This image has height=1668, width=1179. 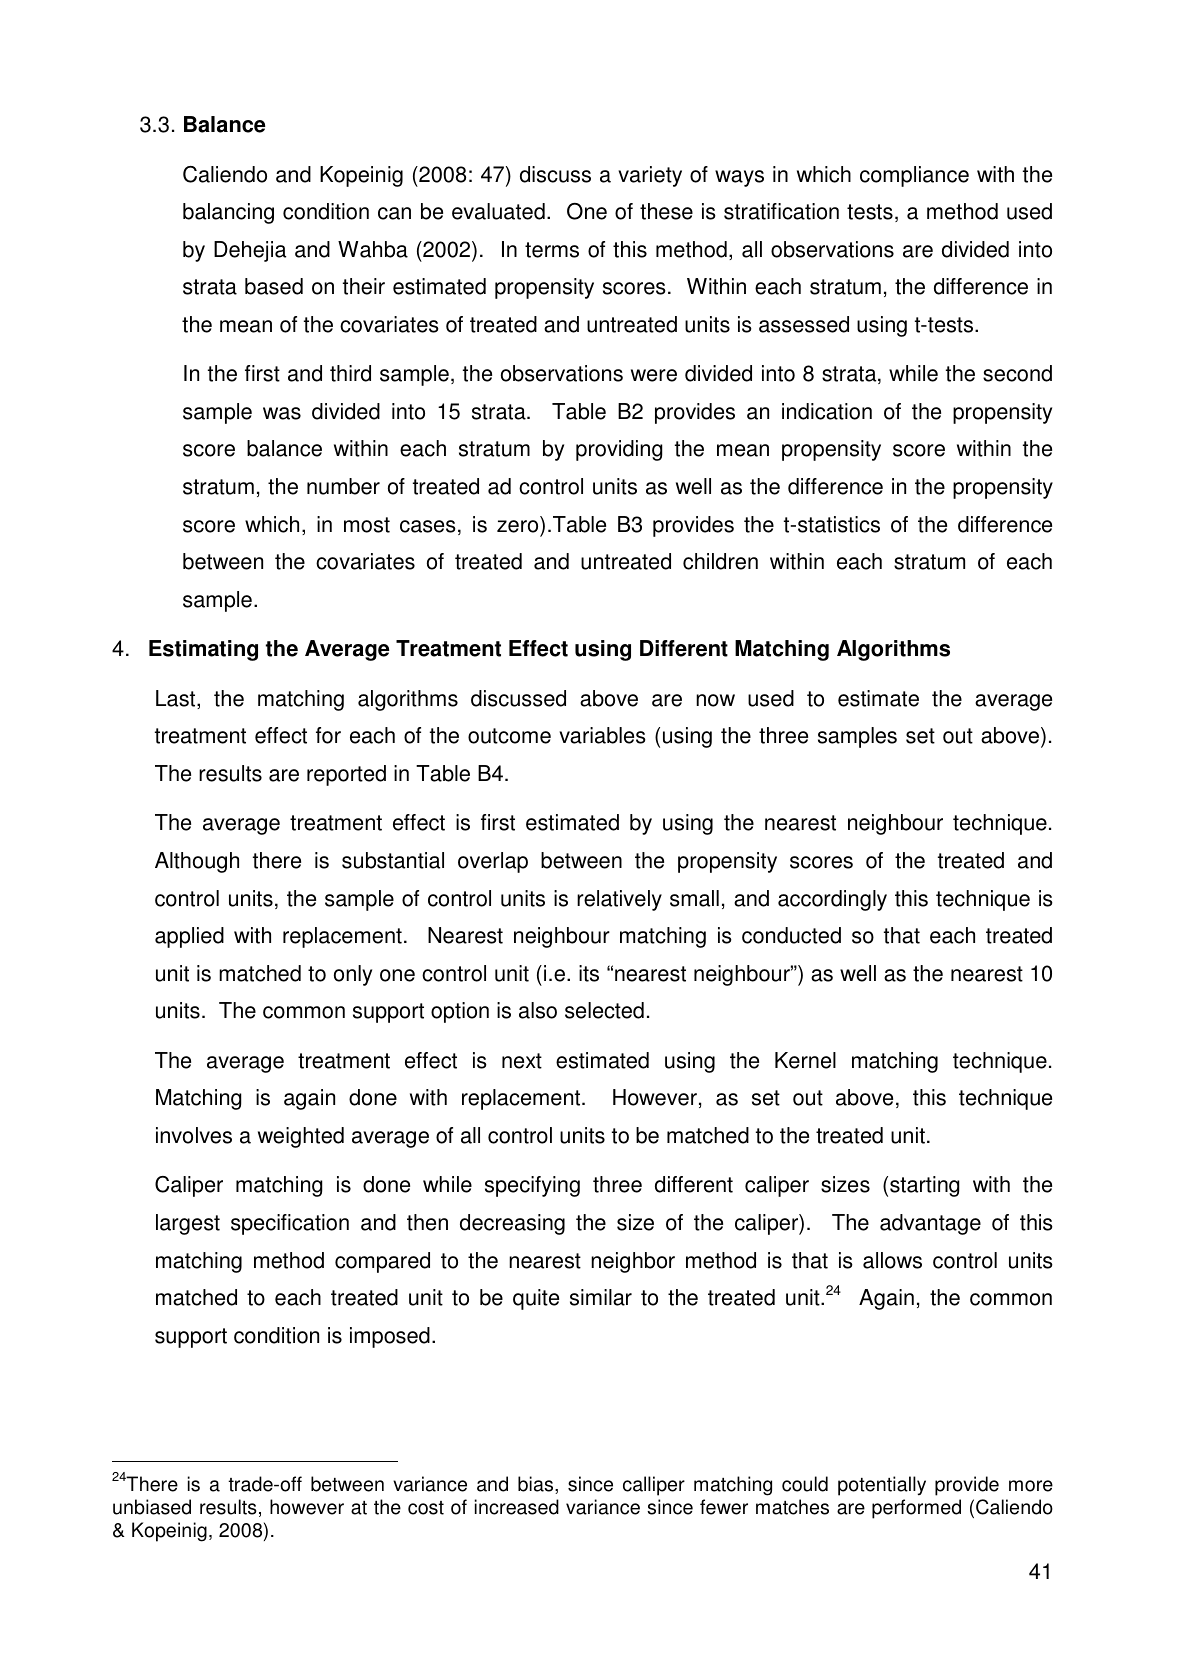 I want to click on compliance, so click(x=914, y=176).
